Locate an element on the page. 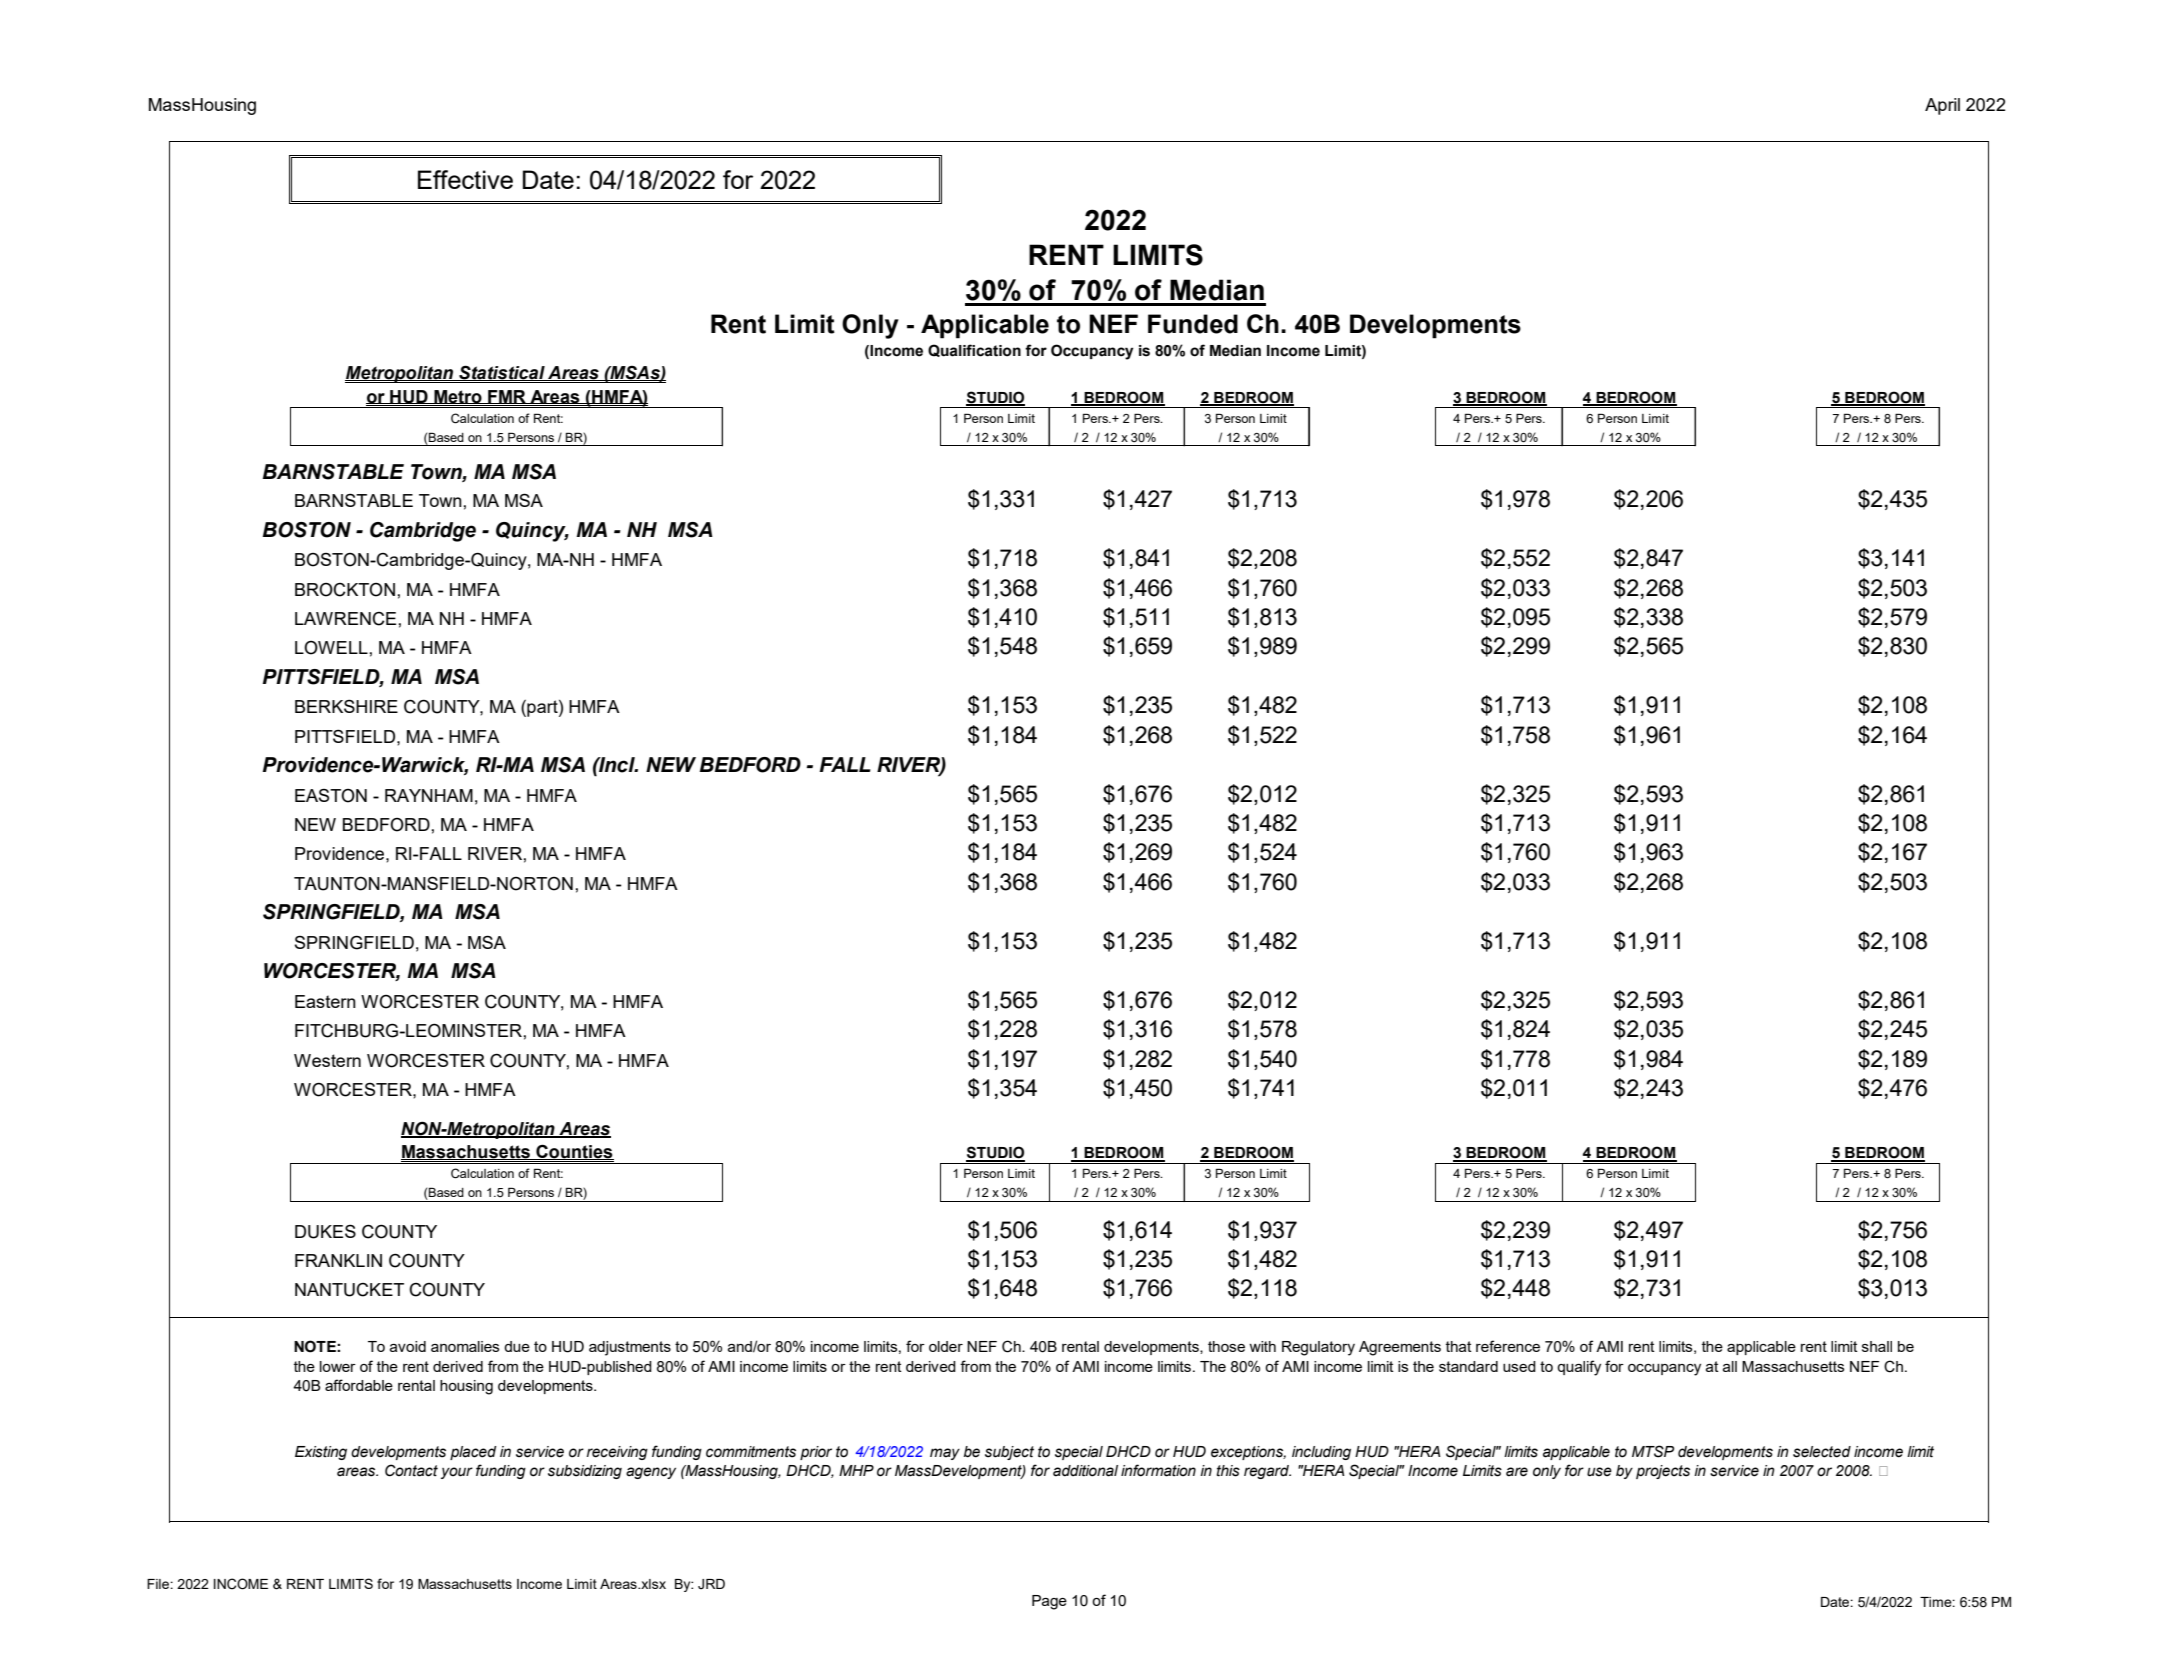  Effective is located at coordinates (465, 179).
